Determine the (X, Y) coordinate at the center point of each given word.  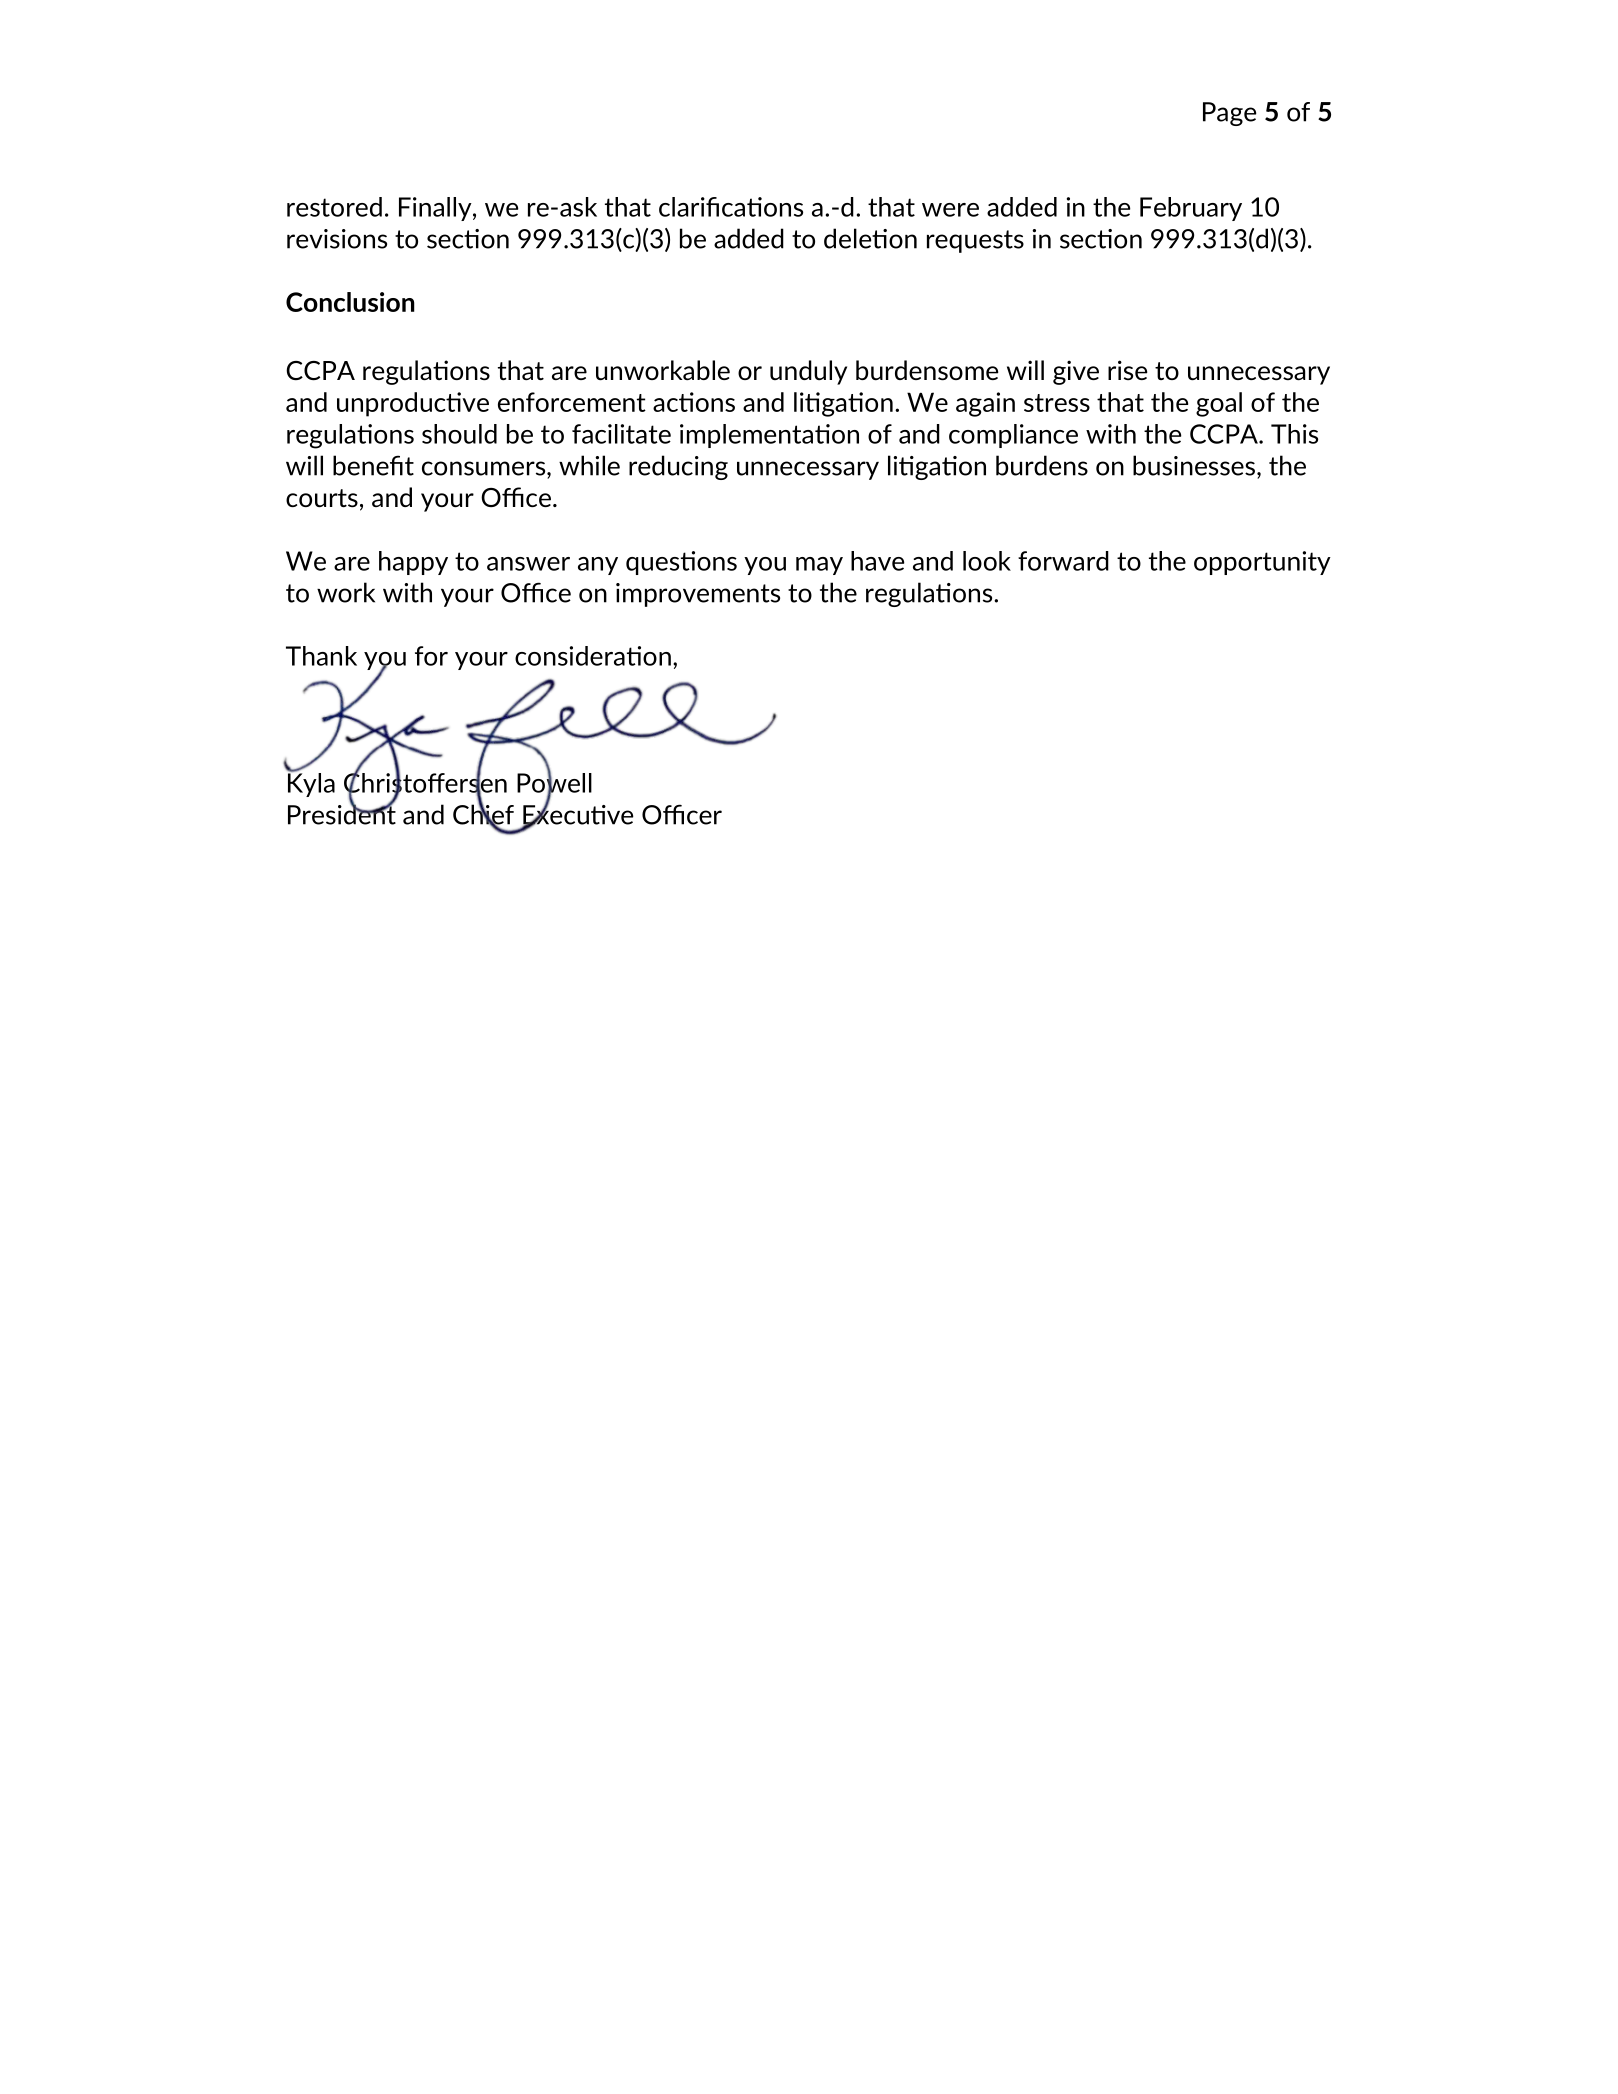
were (950, 210)
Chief (483, 814)
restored (334, 207)
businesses (1194, 465)
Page (1230, 114)
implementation (769, 436)
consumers (485, 468)
